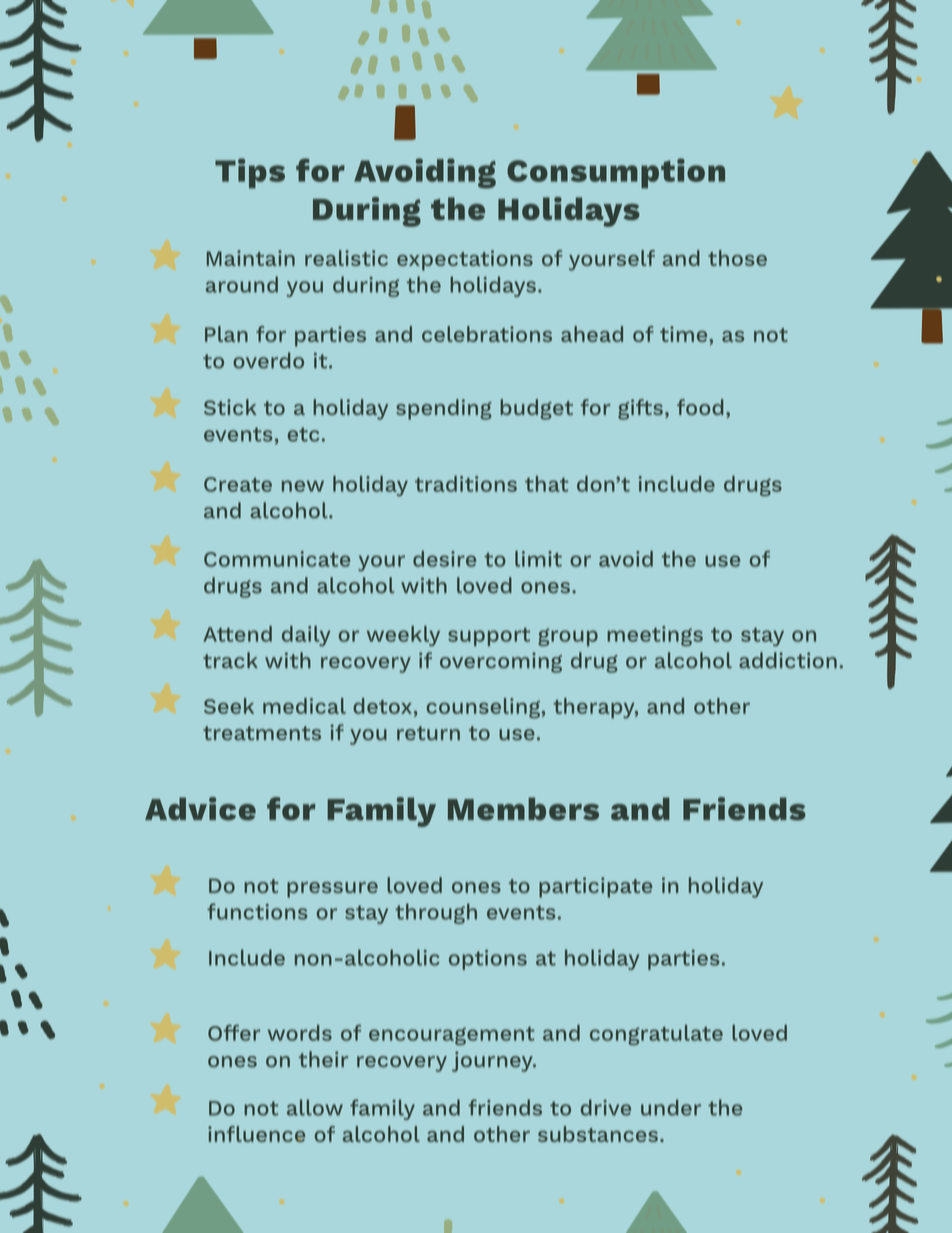 The width and height of the screenshot is (952, 1233). I want to click on expectations, so click(465, 260).
